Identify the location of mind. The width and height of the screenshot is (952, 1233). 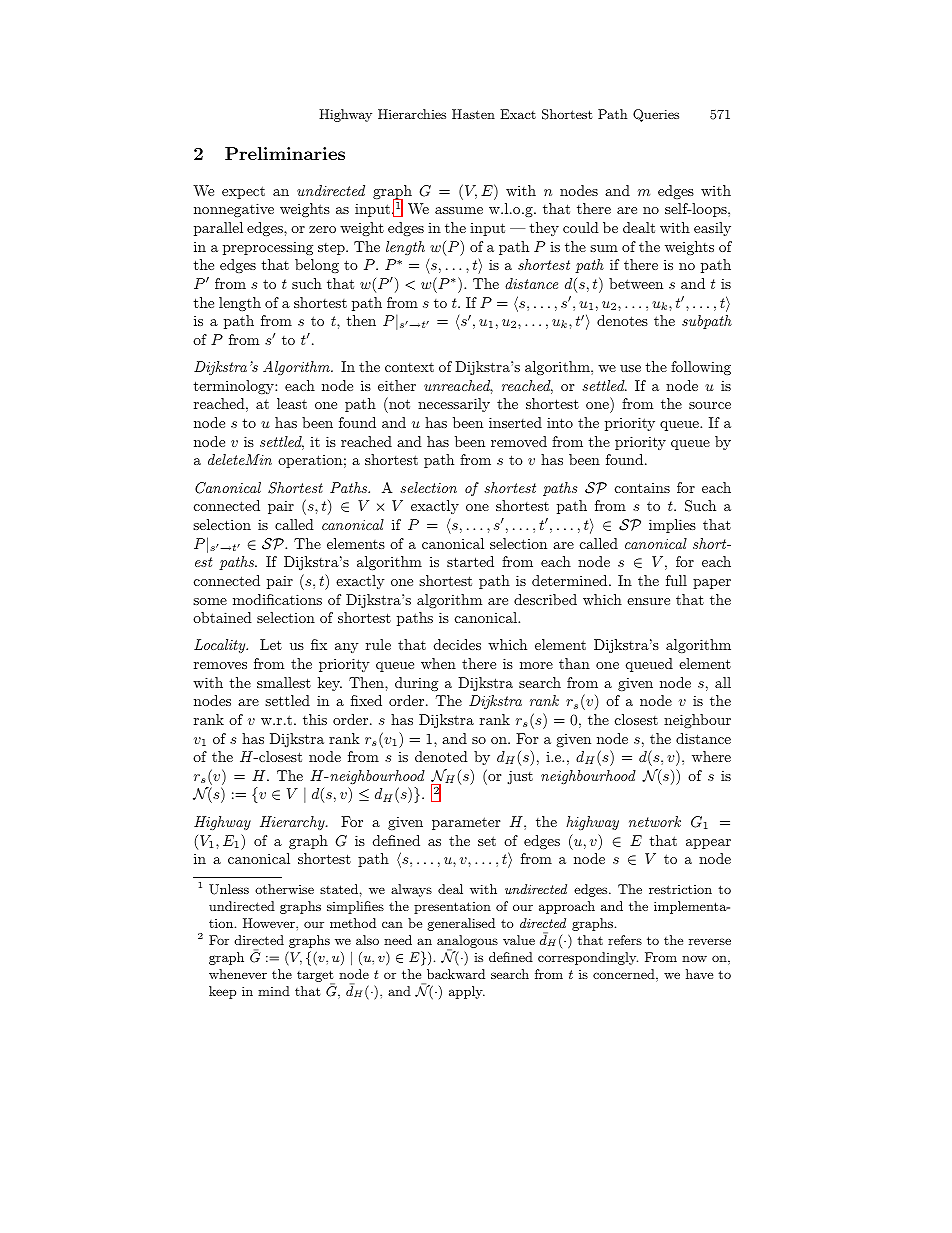
(274, 991).
